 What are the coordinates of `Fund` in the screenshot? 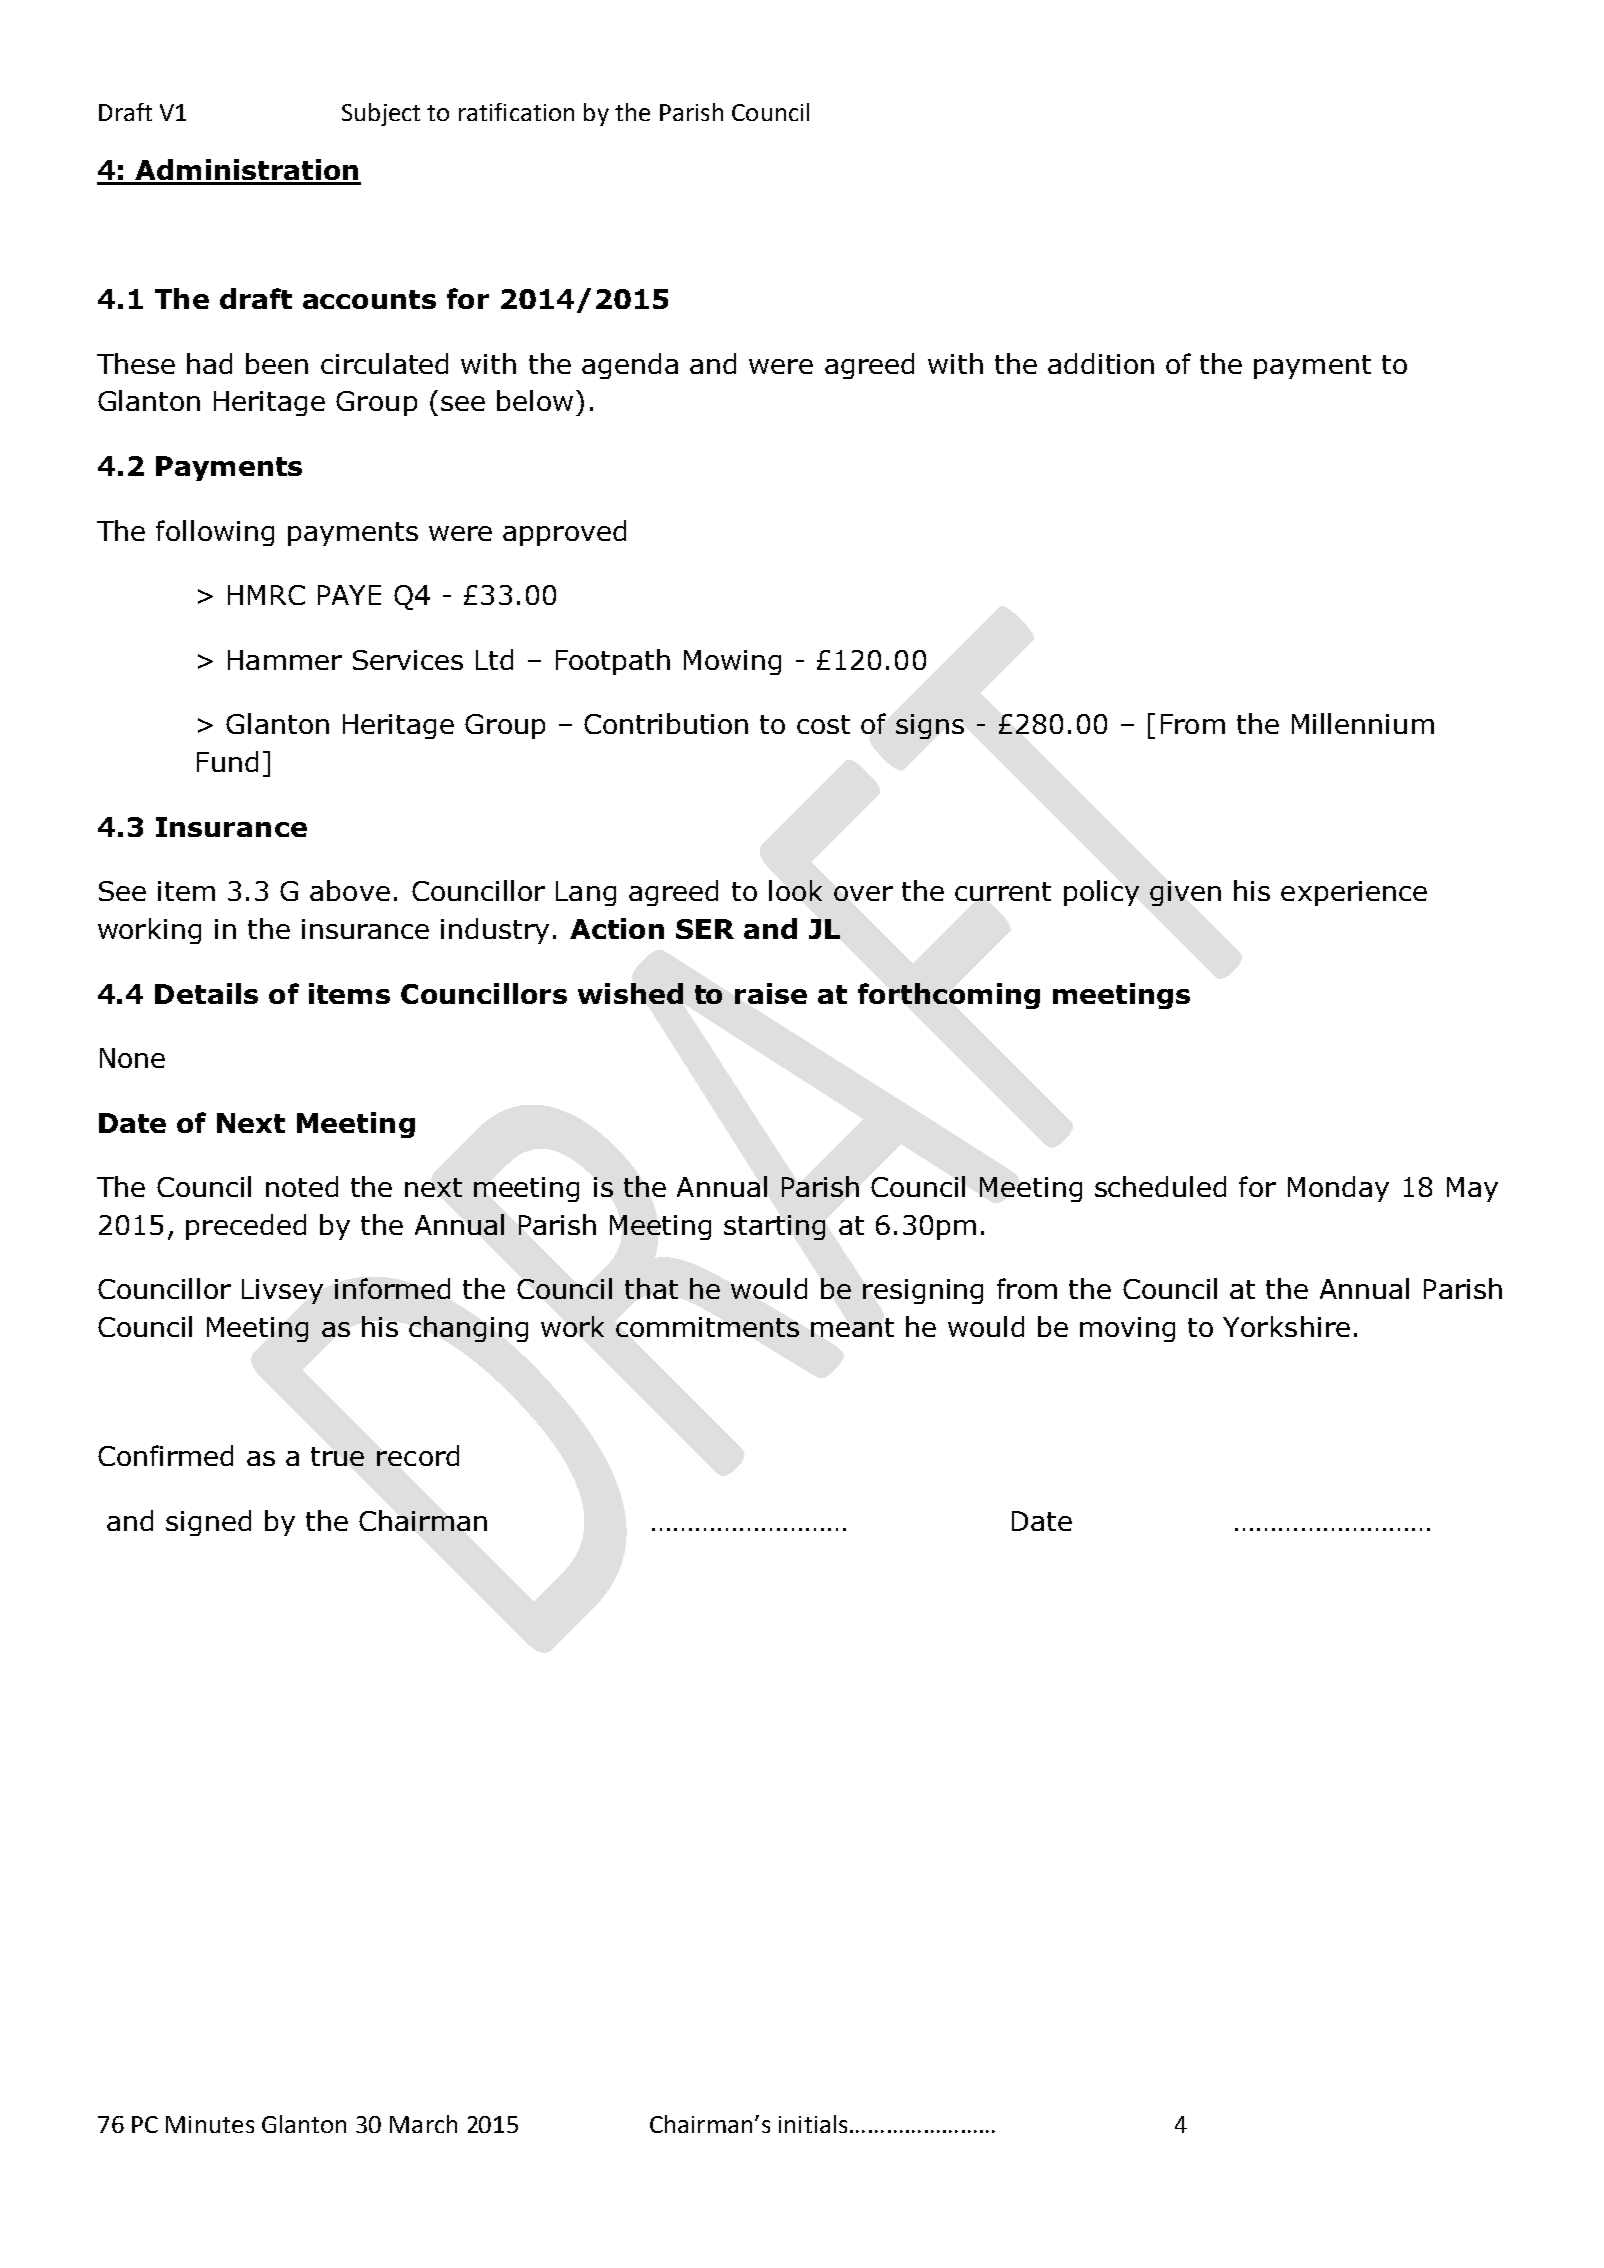 It's located at (227, 761).
